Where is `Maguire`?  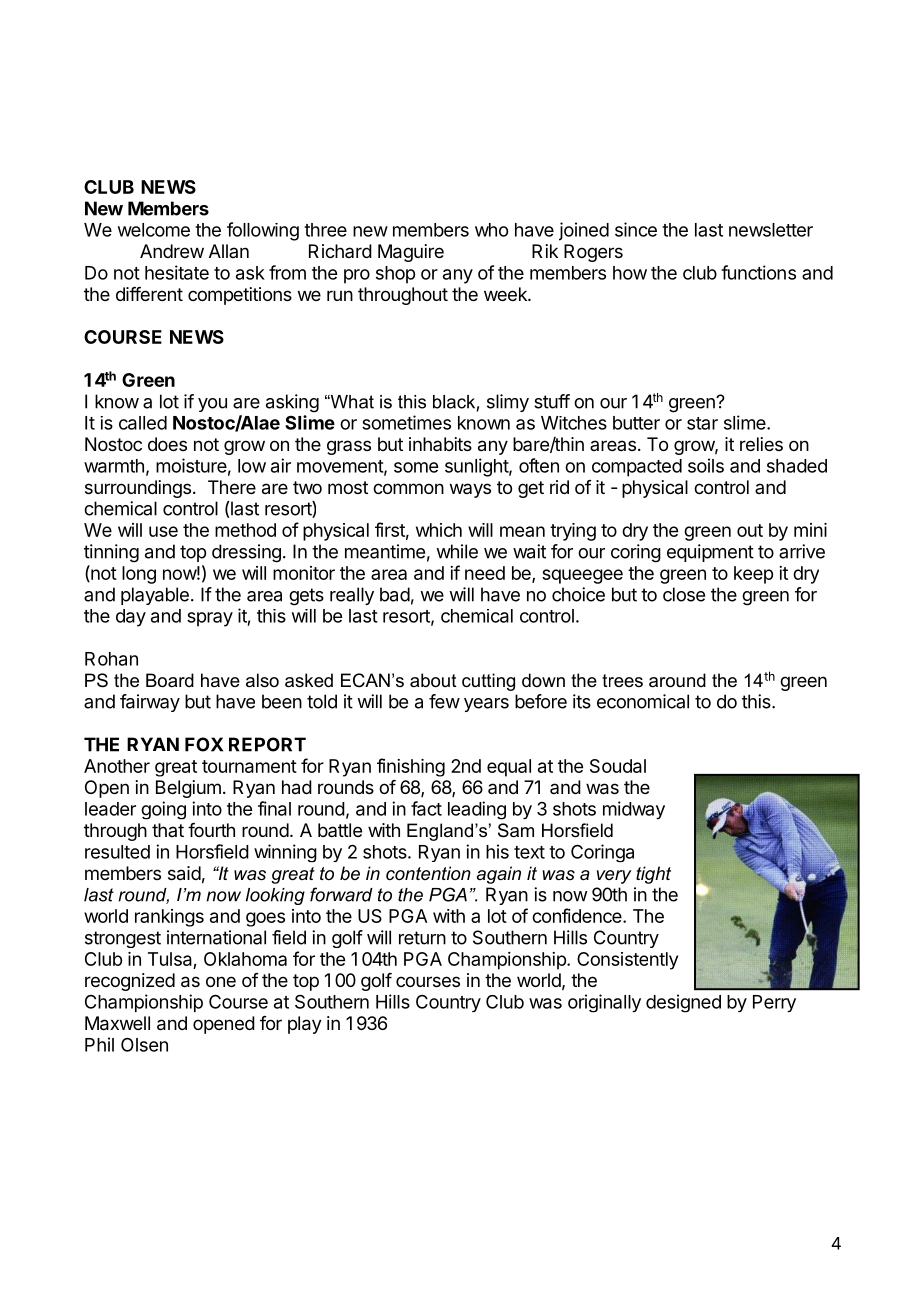 Maguire is located at coordinates (411, 253).
